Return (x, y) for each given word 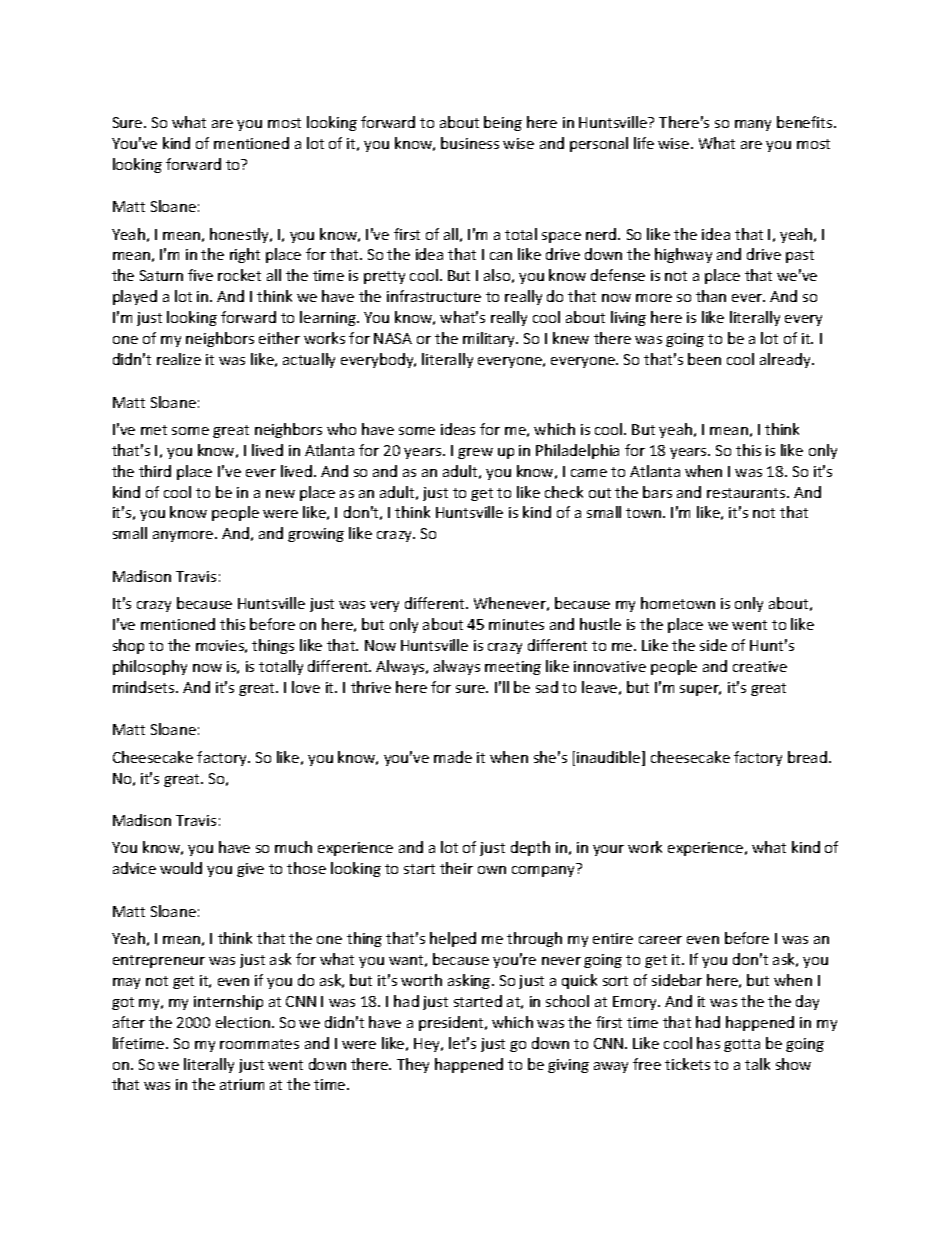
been (704, 359)
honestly (241, 235)
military (490, 339)
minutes (516, 624)
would (181, 868)
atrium (242, 1084)
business (470, 143)
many (753, 125)
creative (760, 666)
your (608, 850)
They (413, 1065)
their (456, 868)
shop (128, 646)
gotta (742, 1045)
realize (179, 359)
